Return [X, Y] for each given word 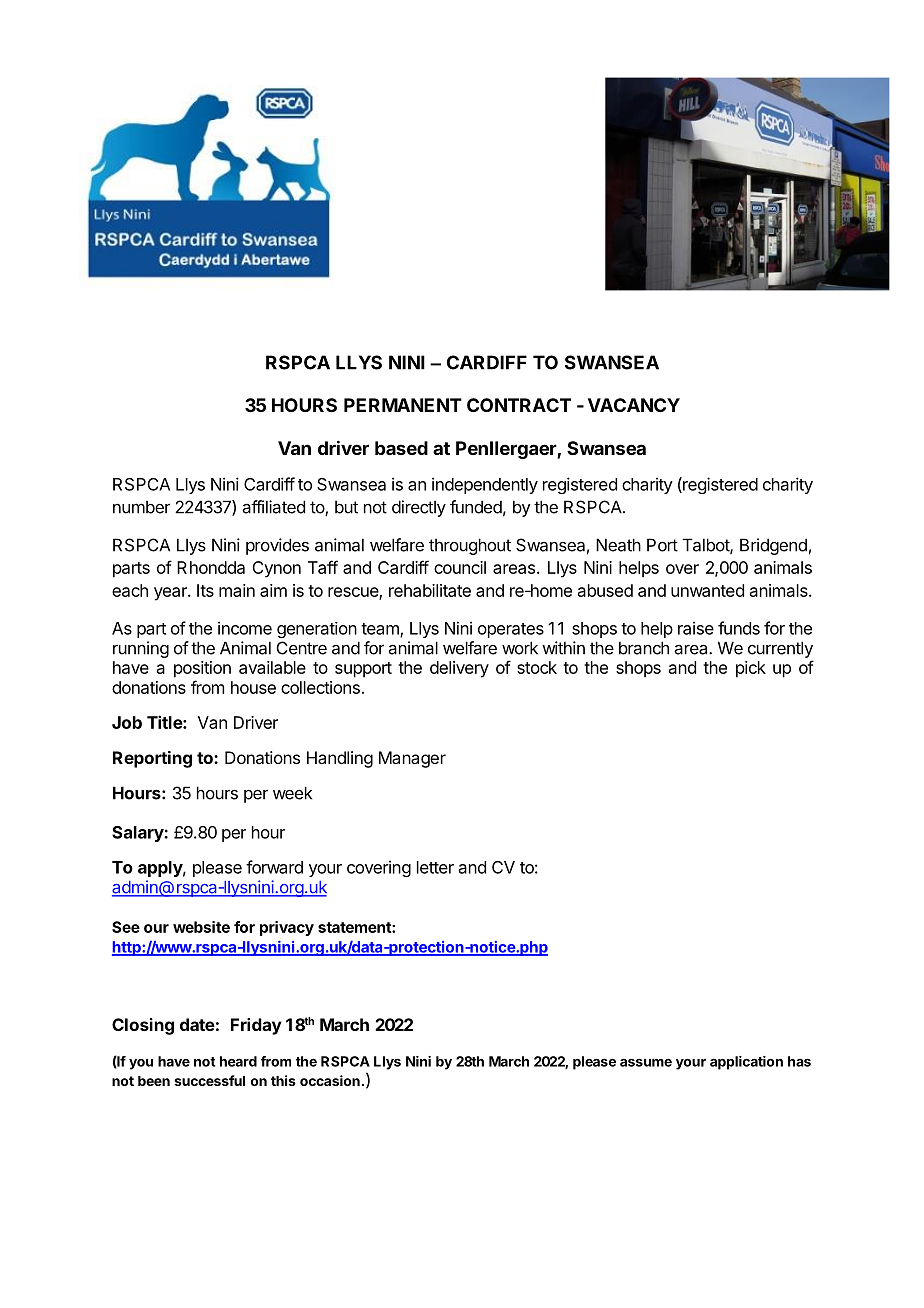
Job [127, 722]
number [141, 507]
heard [238, 1061]
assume [646, 1062]
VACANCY [634, 405]
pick [751, 669]
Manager [412, 759]
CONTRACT [519, 405]
